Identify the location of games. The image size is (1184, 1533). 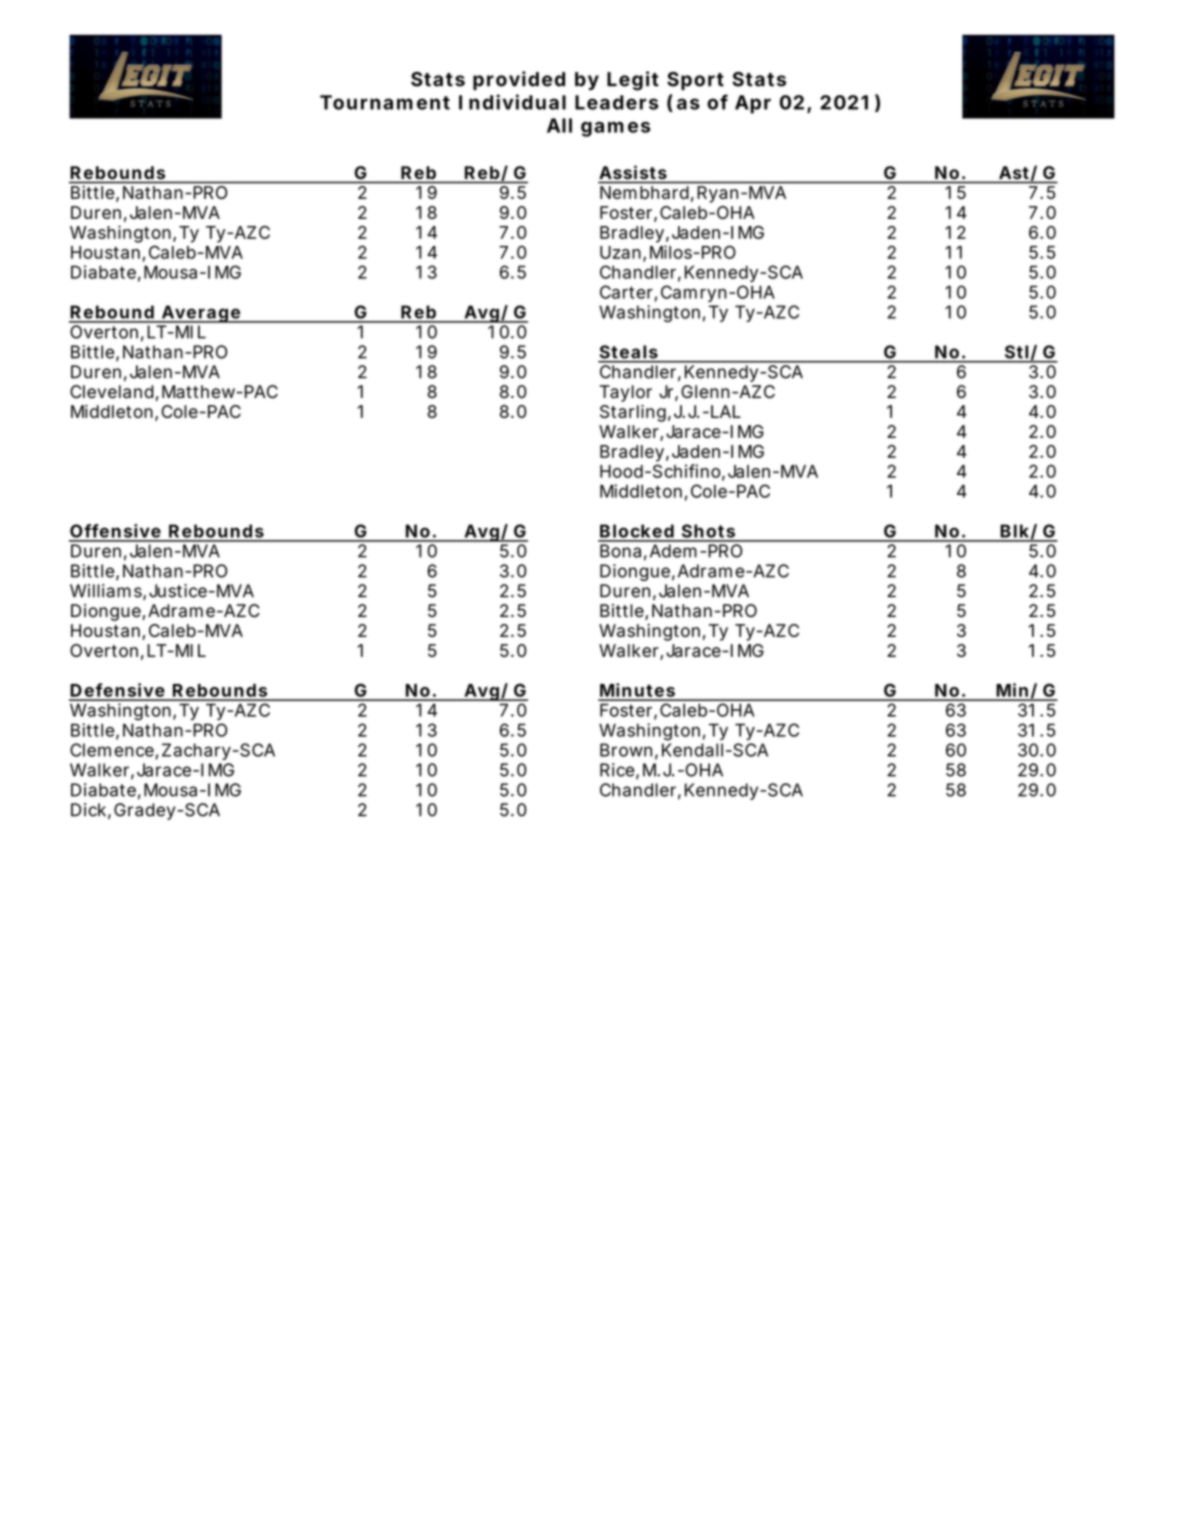
(616, 129).
